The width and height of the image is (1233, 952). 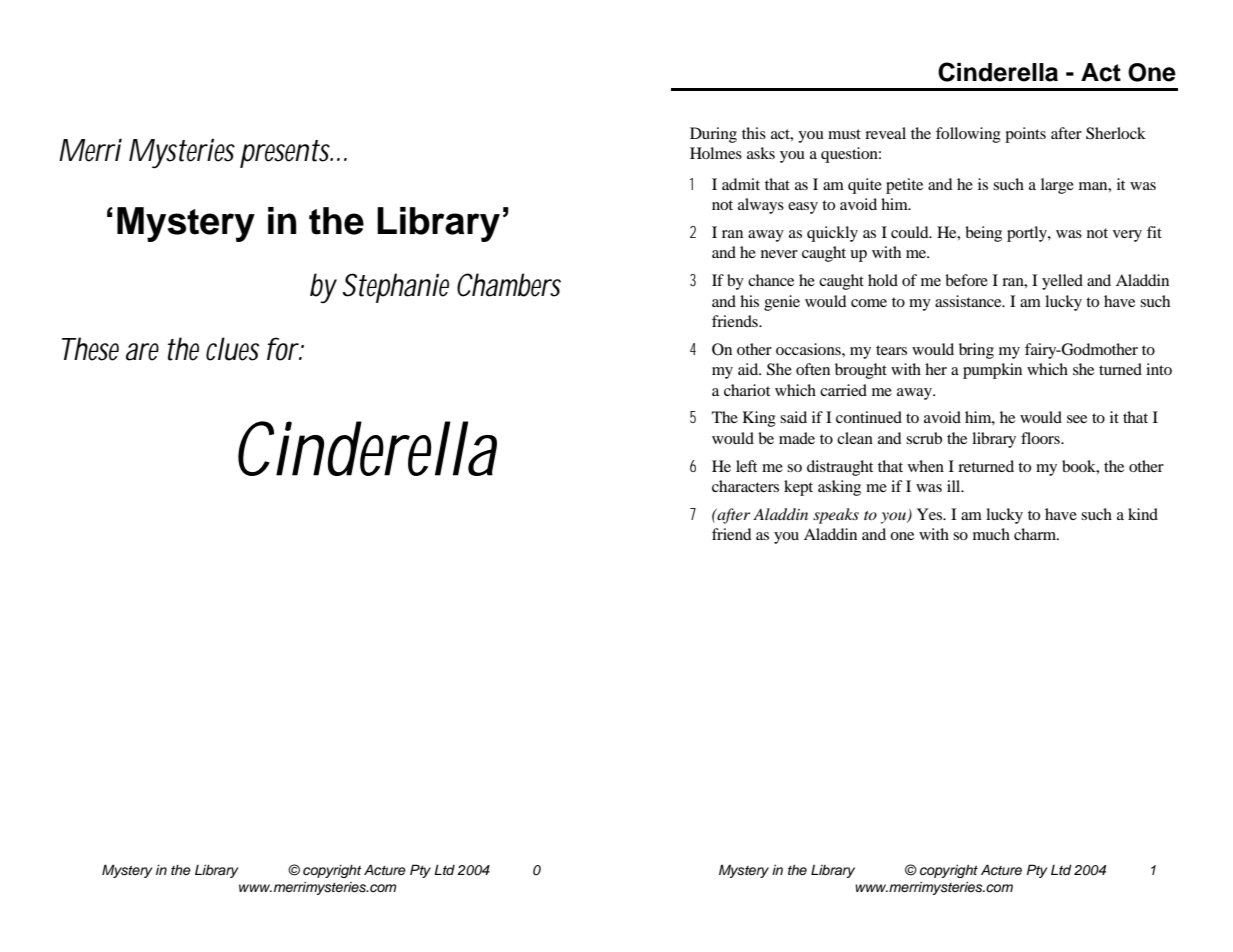 What do you see at coordinates (716, 153) in the image?
I see `Holmes` at bounding box center [716, 153].
